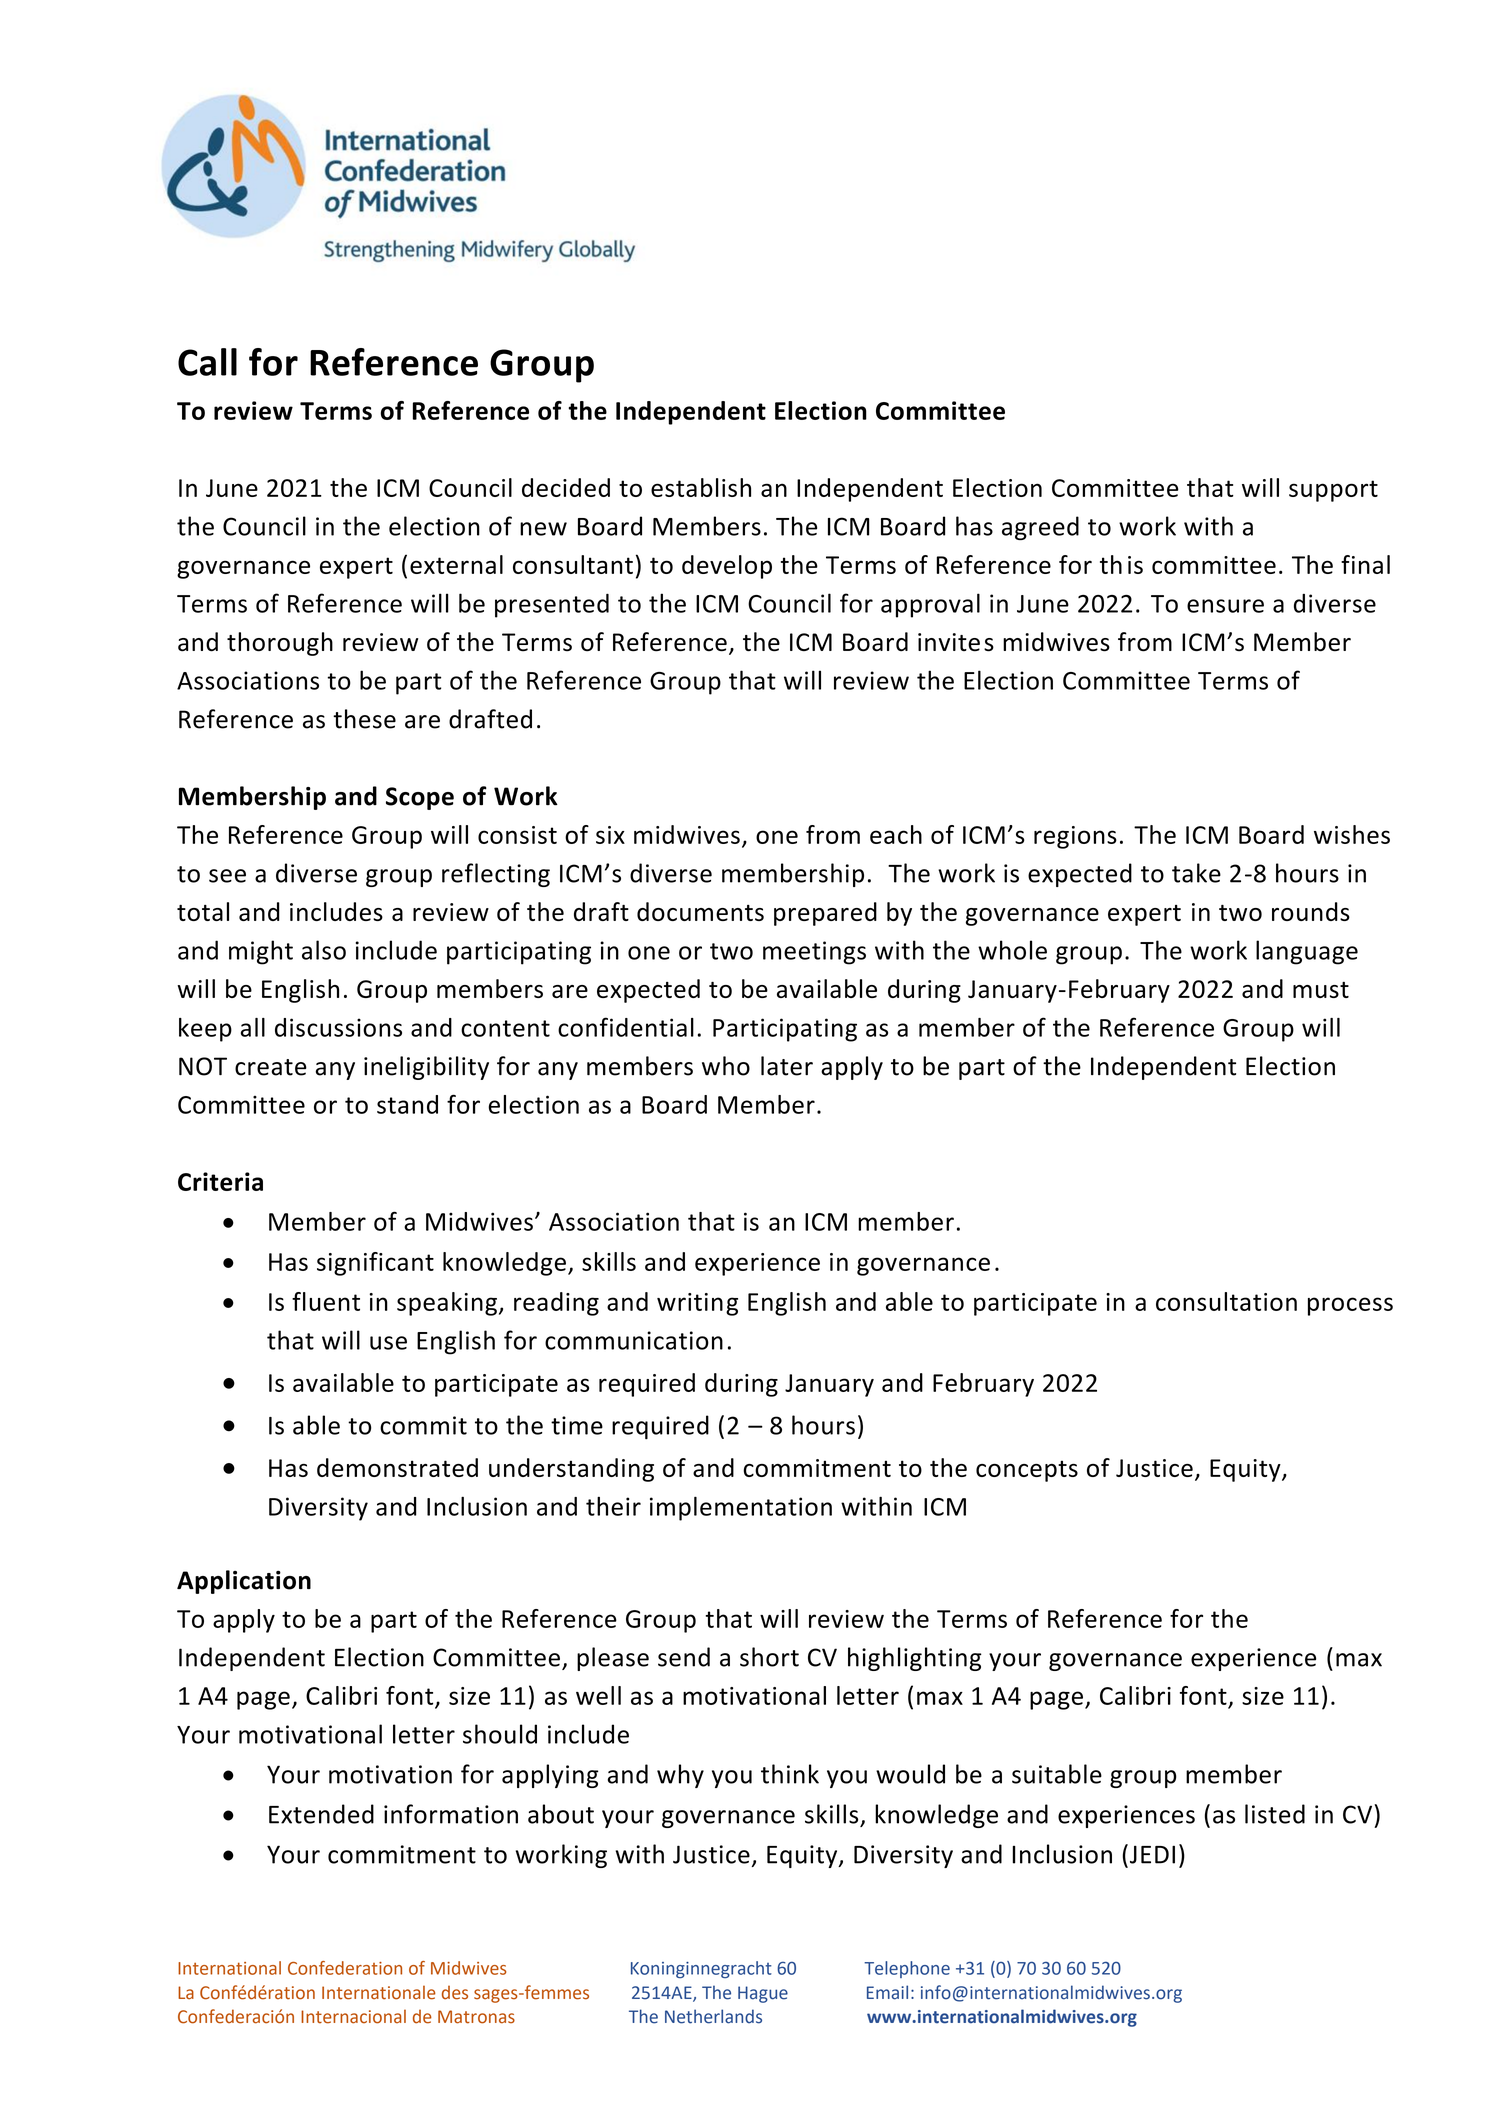 This screenshot has height=2102, width=1486. Describe the element at coordinates (420, 798) in the screenshot. I see `Scope` at that location.
